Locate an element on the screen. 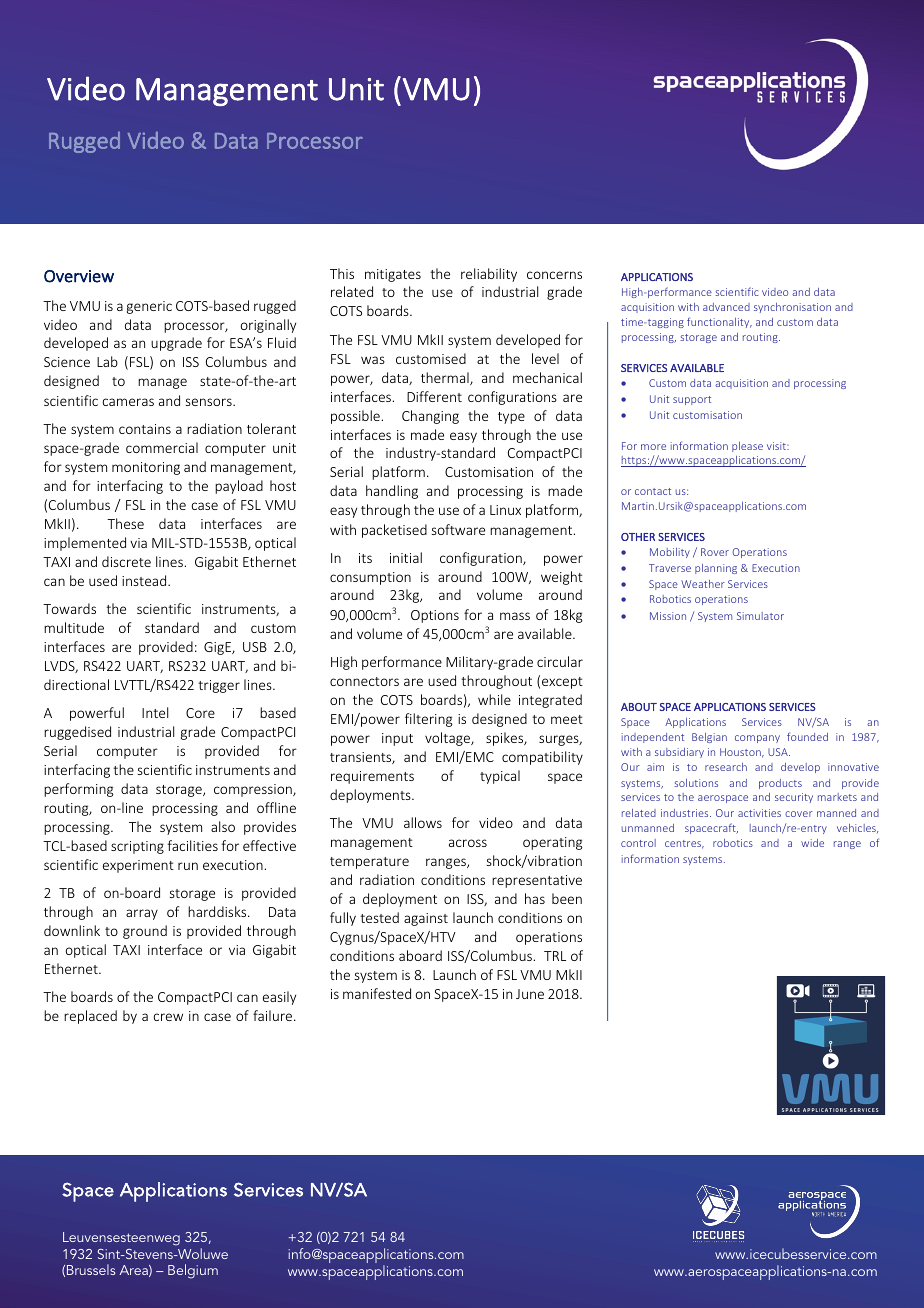  performing is located at coordinates (79, 790).
